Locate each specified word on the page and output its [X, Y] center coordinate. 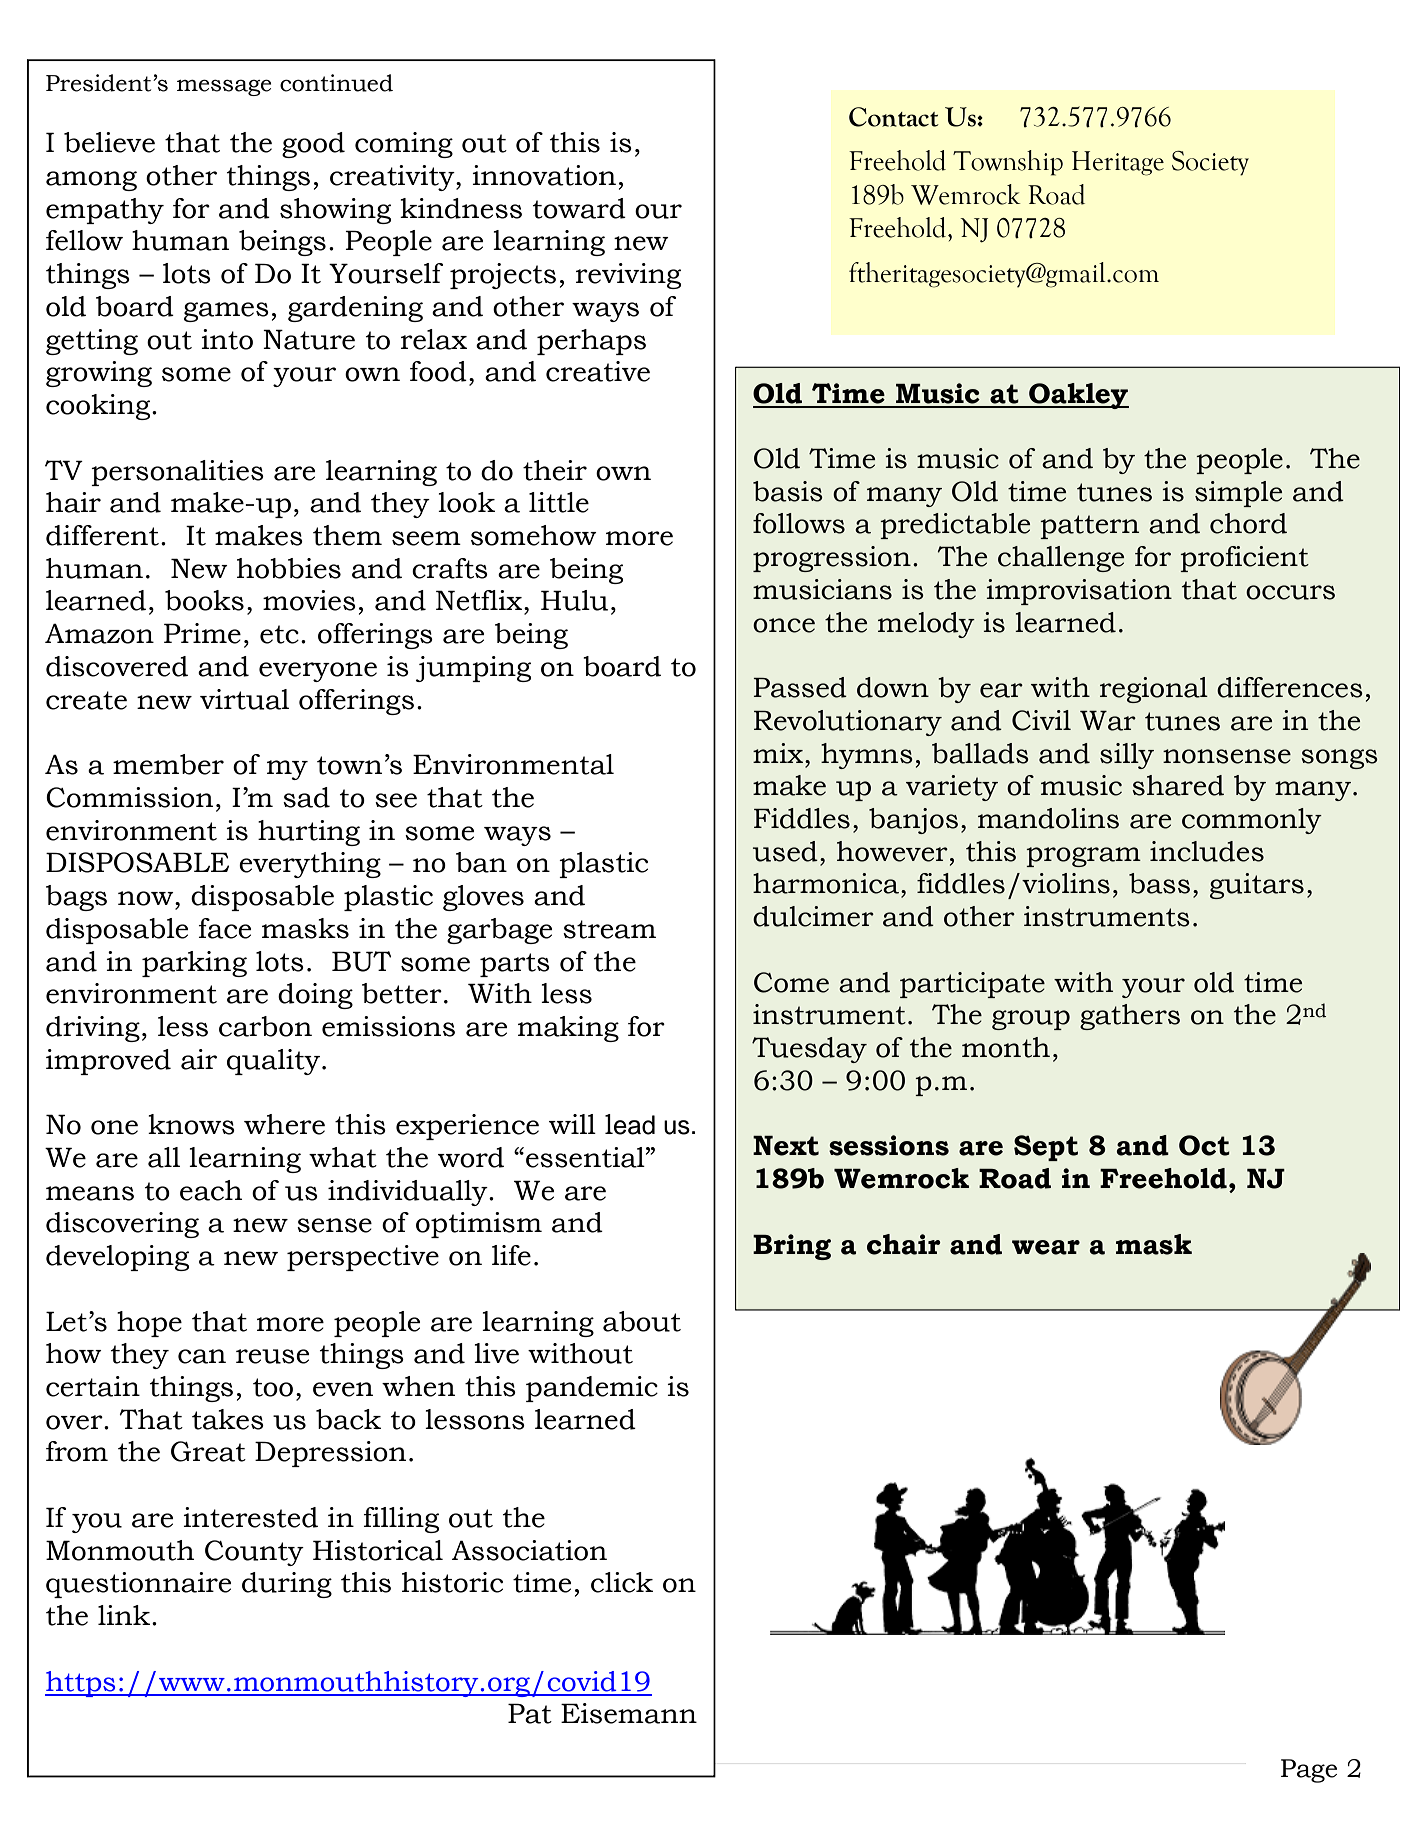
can [202, 1356]
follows [799, 523]
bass [1159, 883]
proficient [1244, 559]
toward [579, 208]
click [622, 1582]
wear [1046, 1247]
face [224, 928]
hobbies [289, 568]
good [313, 145]
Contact [894, 117]
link [125, 1615]
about [642, 1321]
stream [609, 929]
